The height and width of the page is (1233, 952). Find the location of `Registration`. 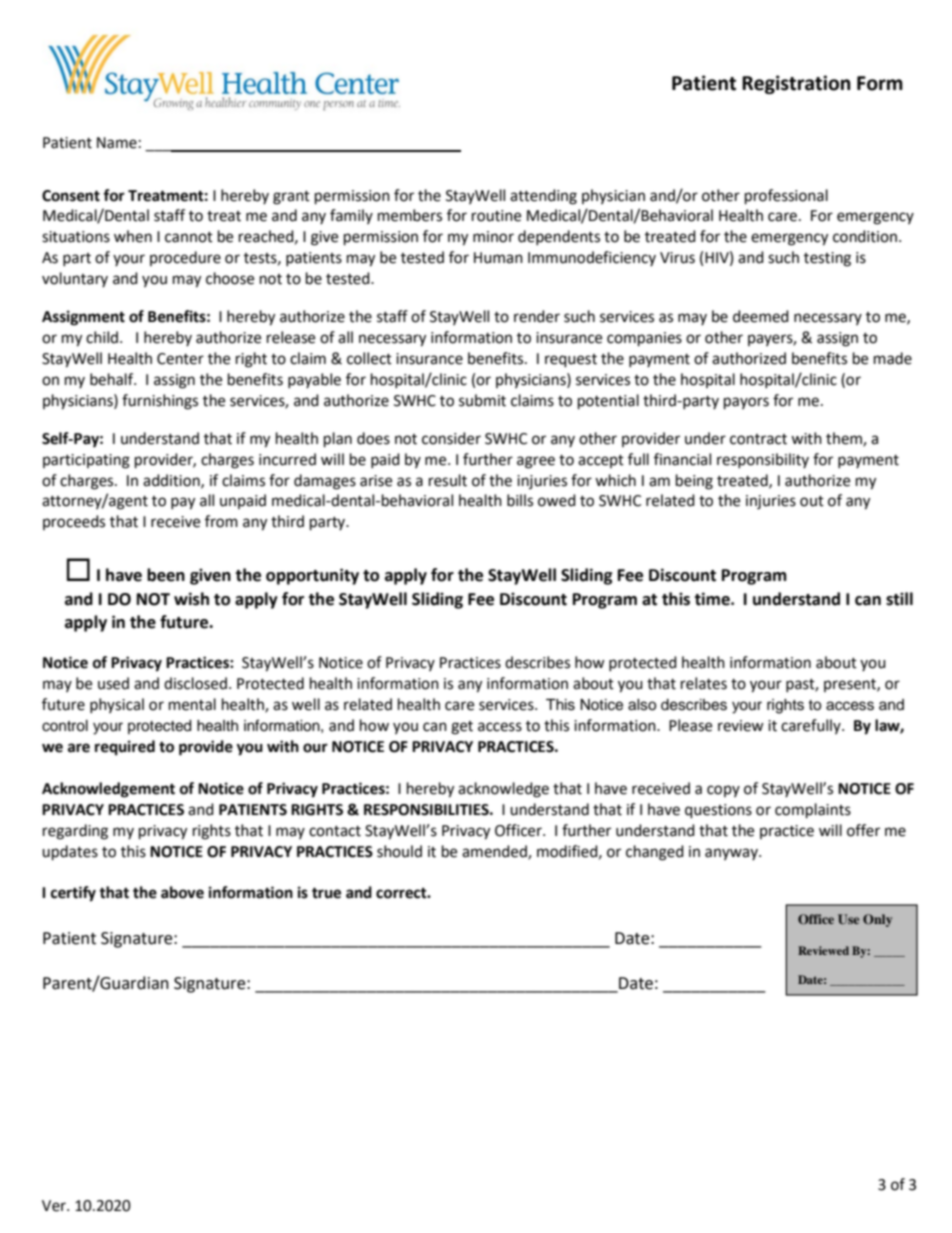

Registration is located at coordinates (796, 84).
